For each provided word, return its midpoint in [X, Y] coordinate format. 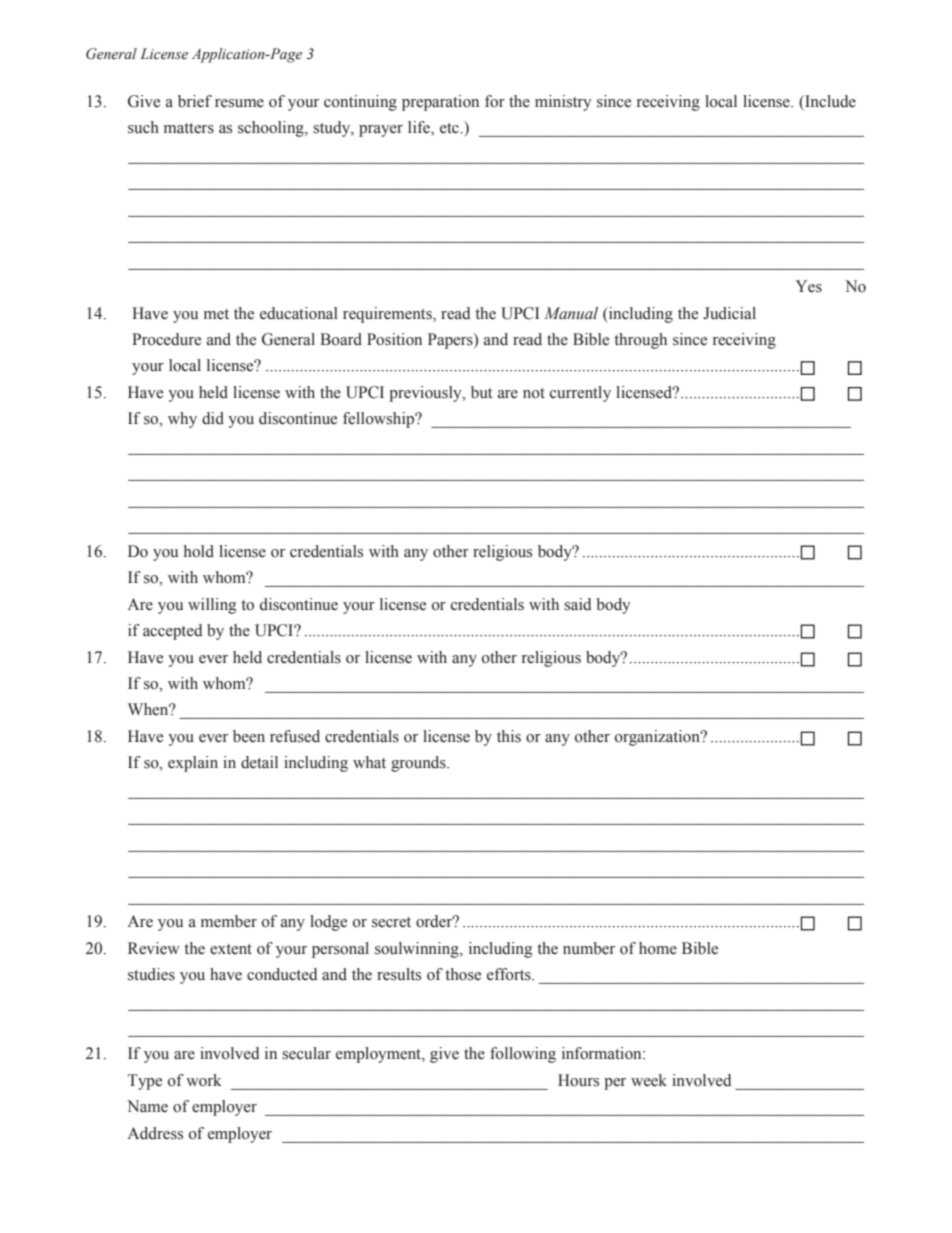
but [481, 392]
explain [193, 764]
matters [189, 128]
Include [829, 102]
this [509, 736]
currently [580, 394]
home [658, 948]
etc [450, 128]
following [523, 1055]
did [213, 418]
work [204, 1080]
